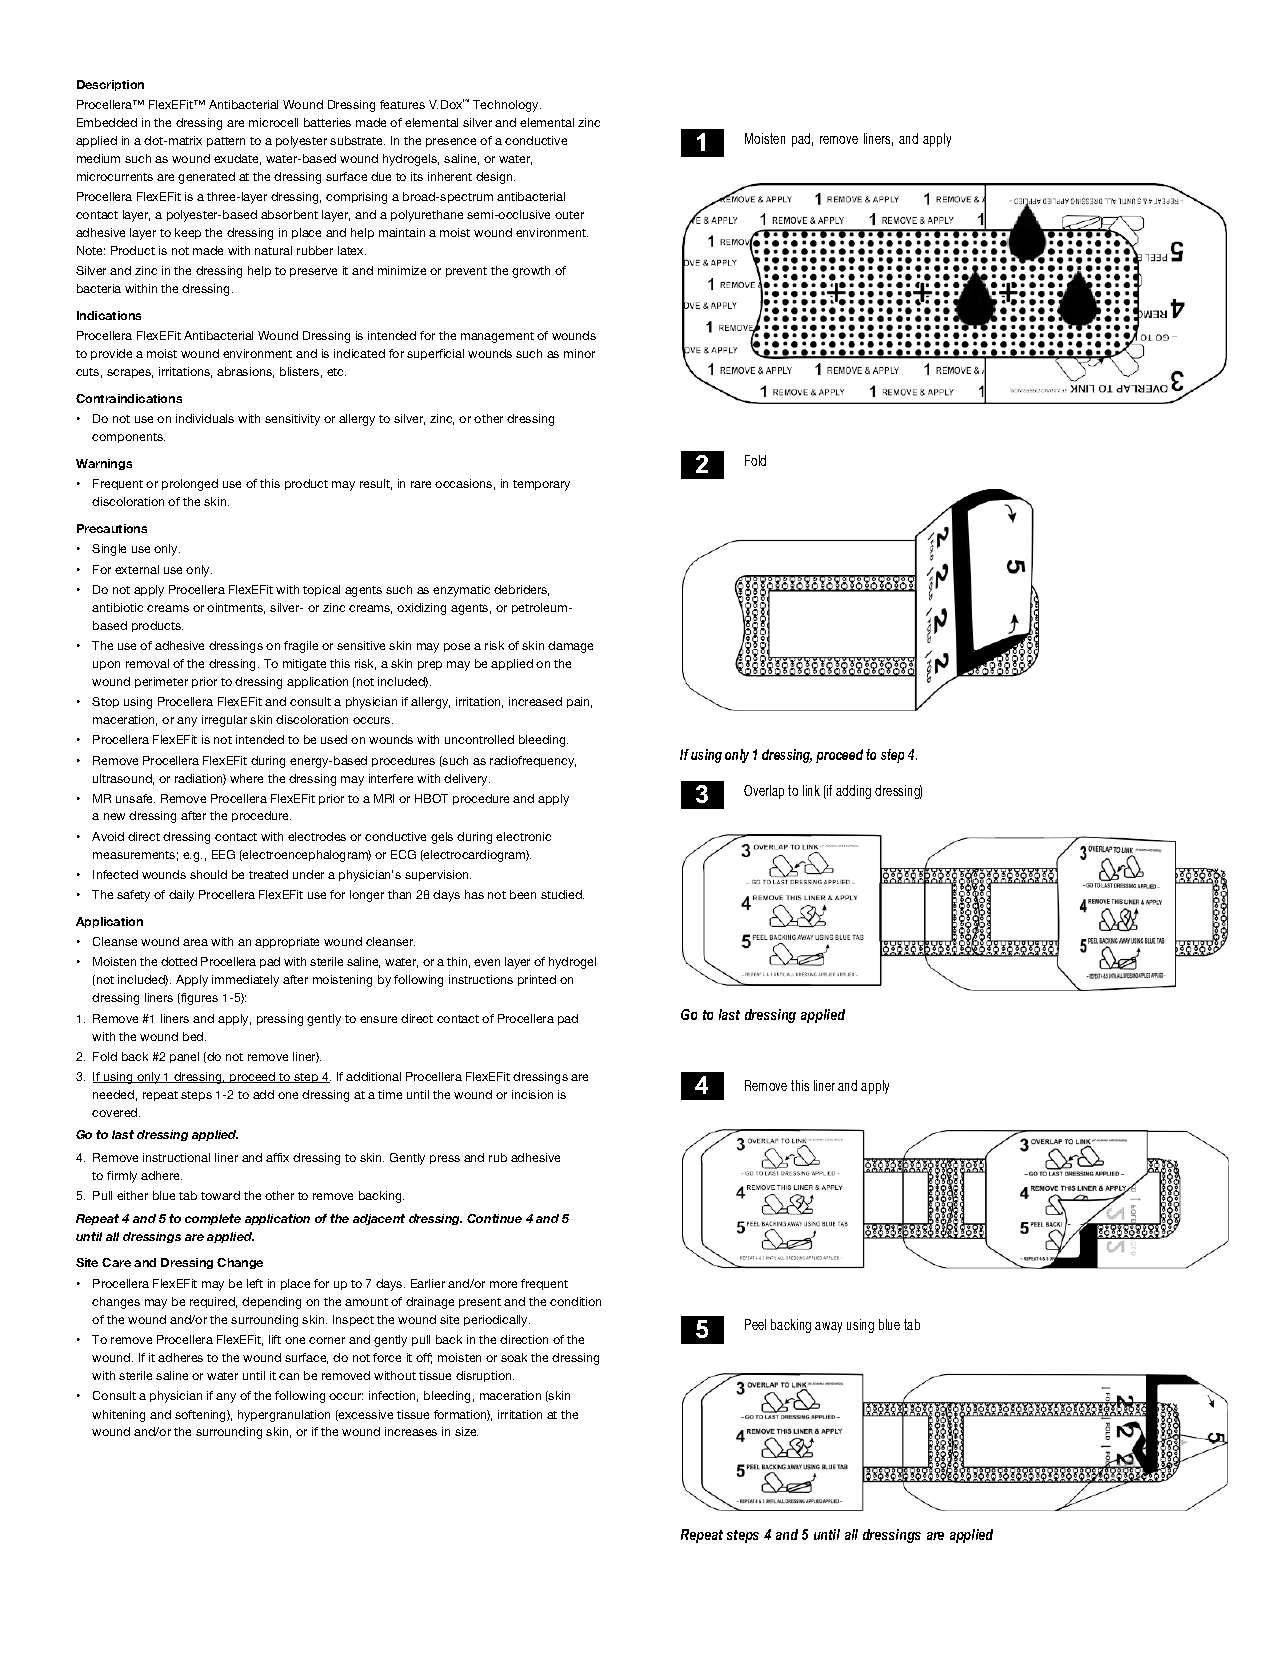  What do you see at coordinates (118, 1416) in the image?
I see `whitening` at bounding box center [118, 1416].
